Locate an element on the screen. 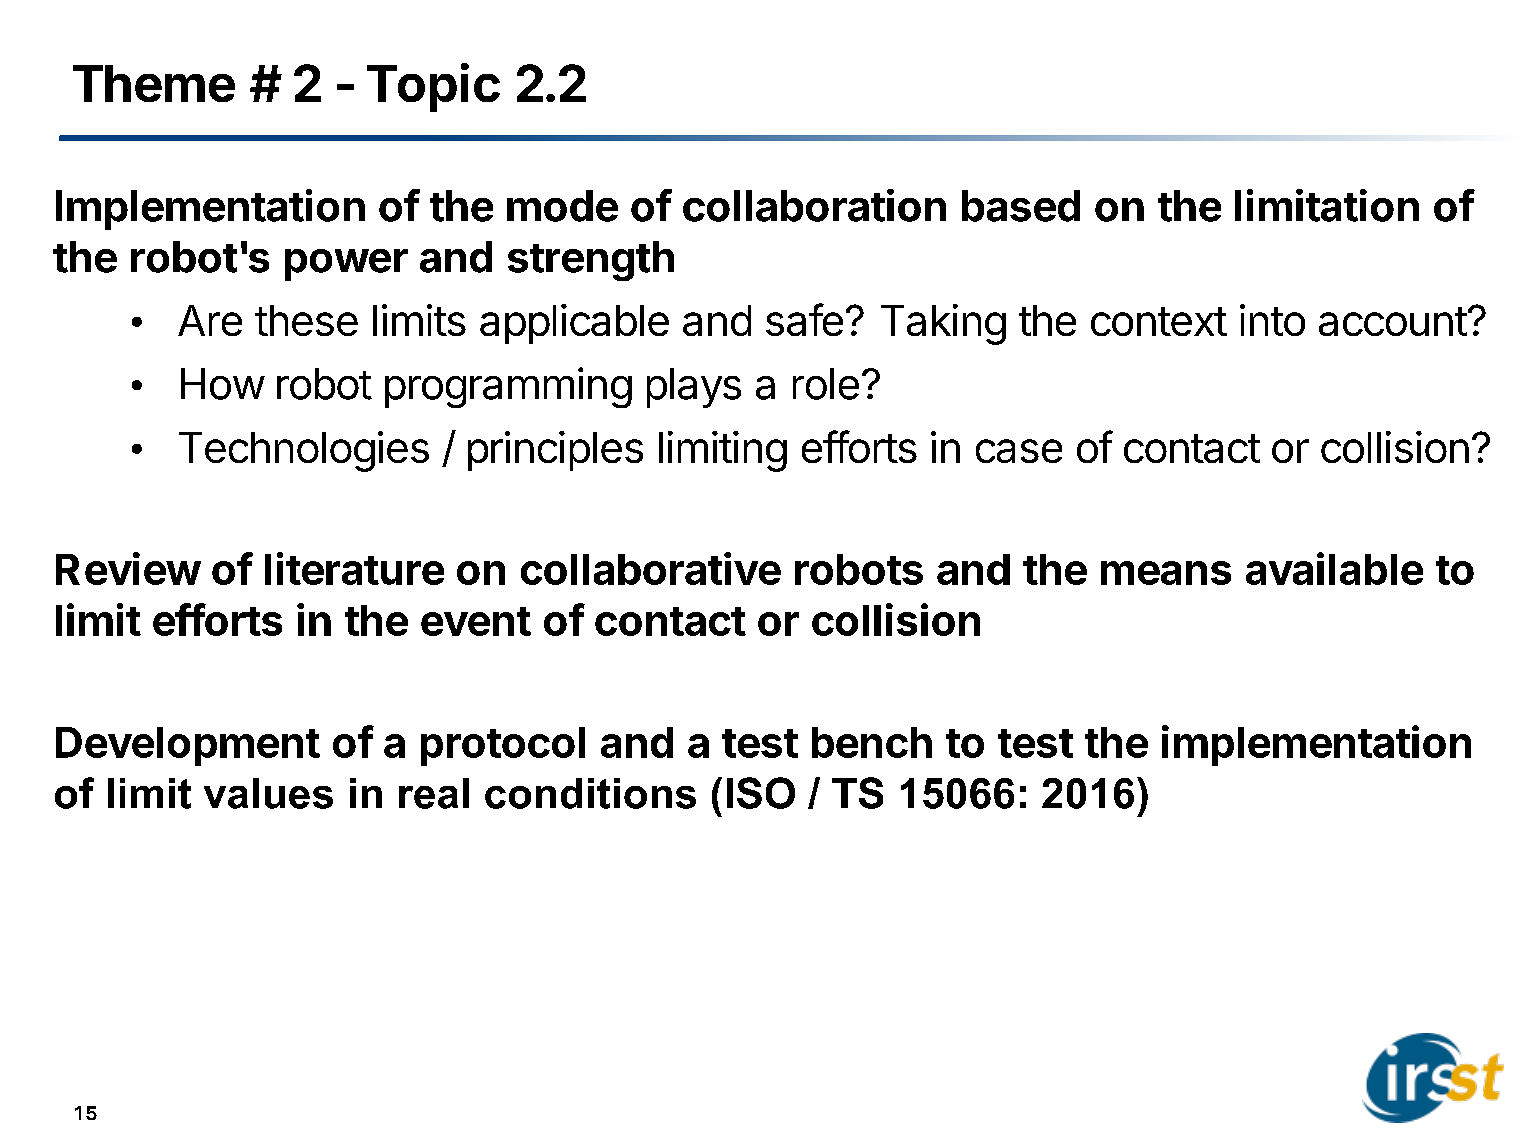 The image size is (1524, 1143). based is located at coordinates (1021, 206).
